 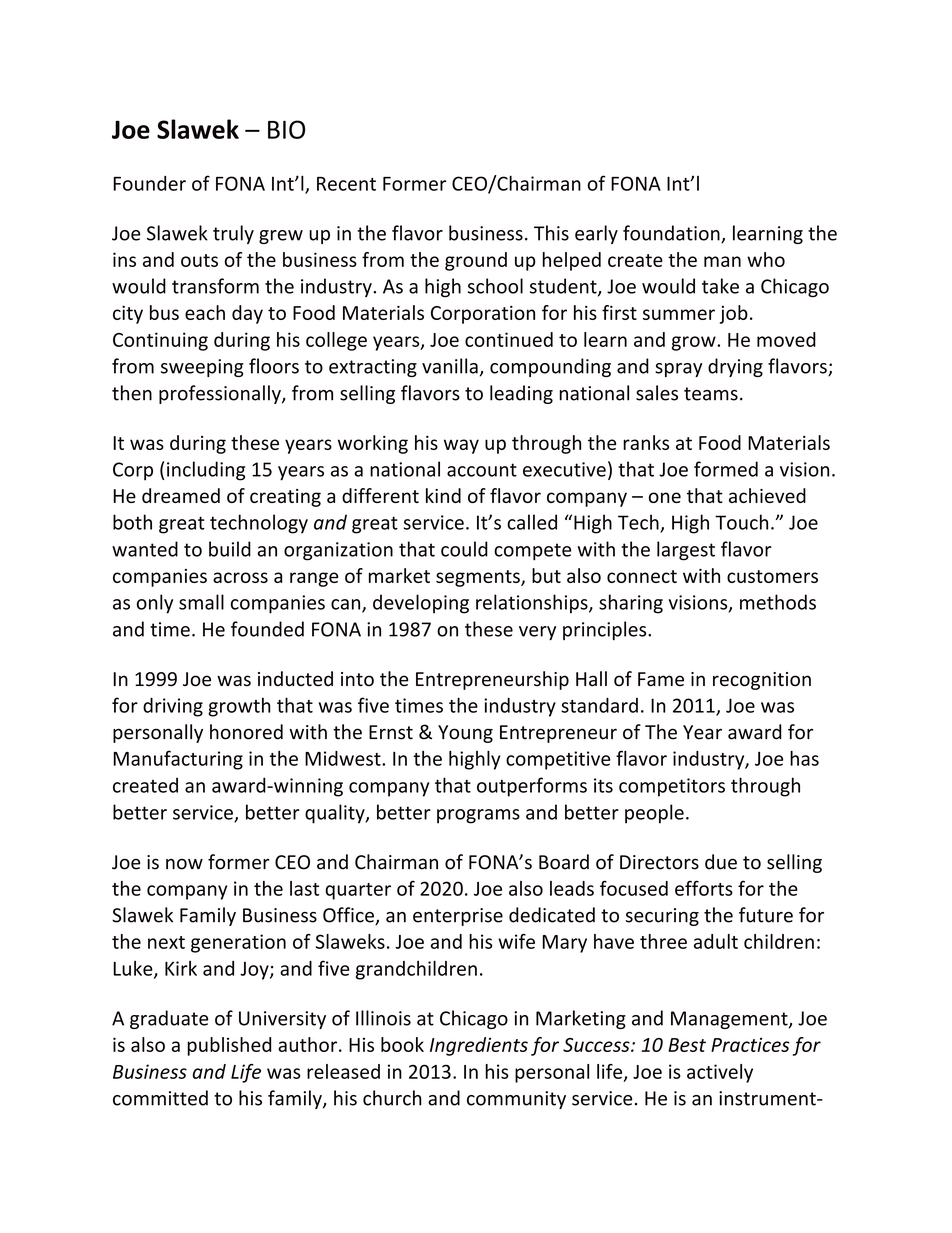 I want to click on small, so click(x=201, y=602).
